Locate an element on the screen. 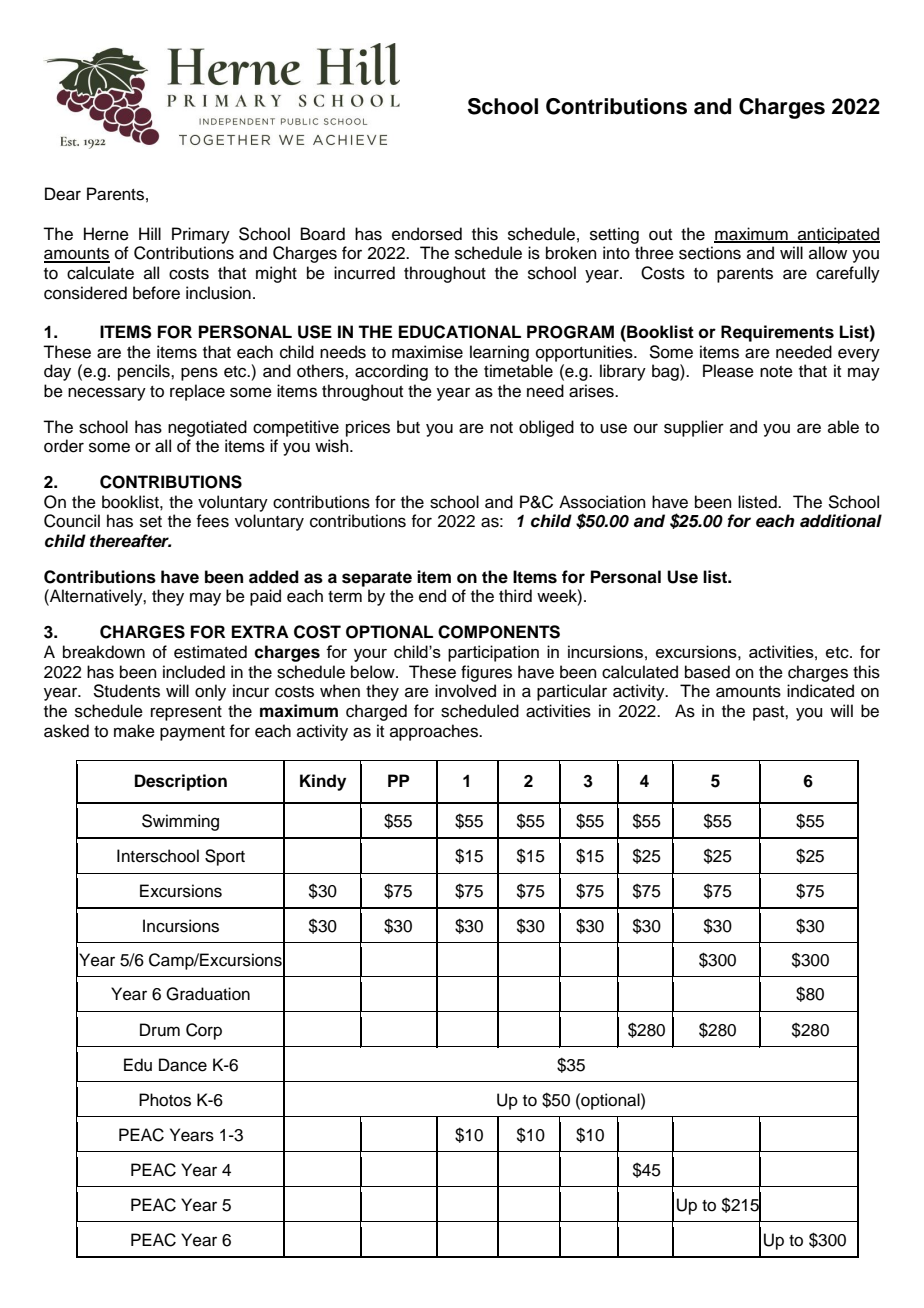 Image resolution: width=924 pixels, height=1308 pixels. negotiated is located at coordinates (207, 428).
